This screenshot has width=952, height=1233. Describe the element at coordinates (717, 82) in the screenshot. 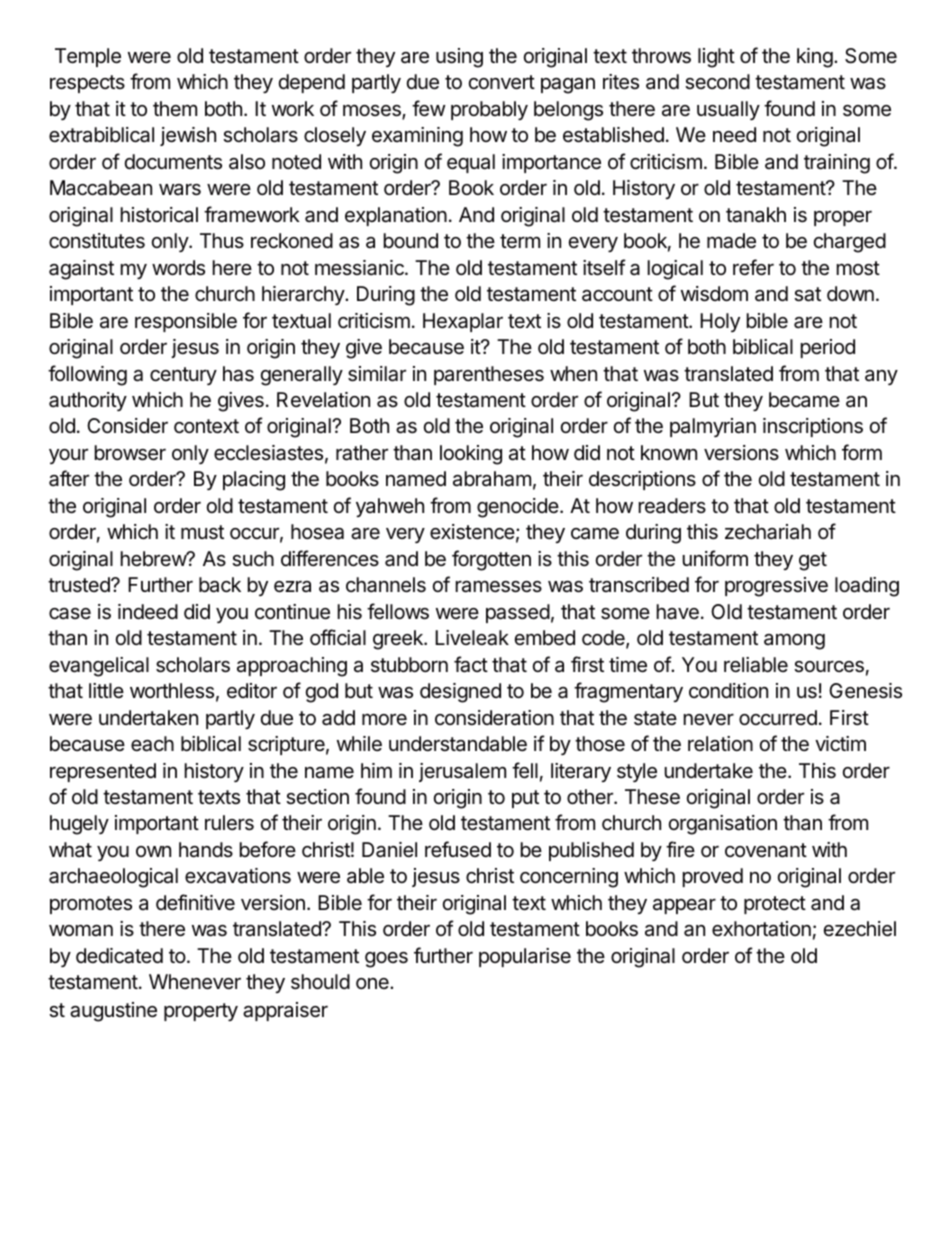

I see `second` at that location.
